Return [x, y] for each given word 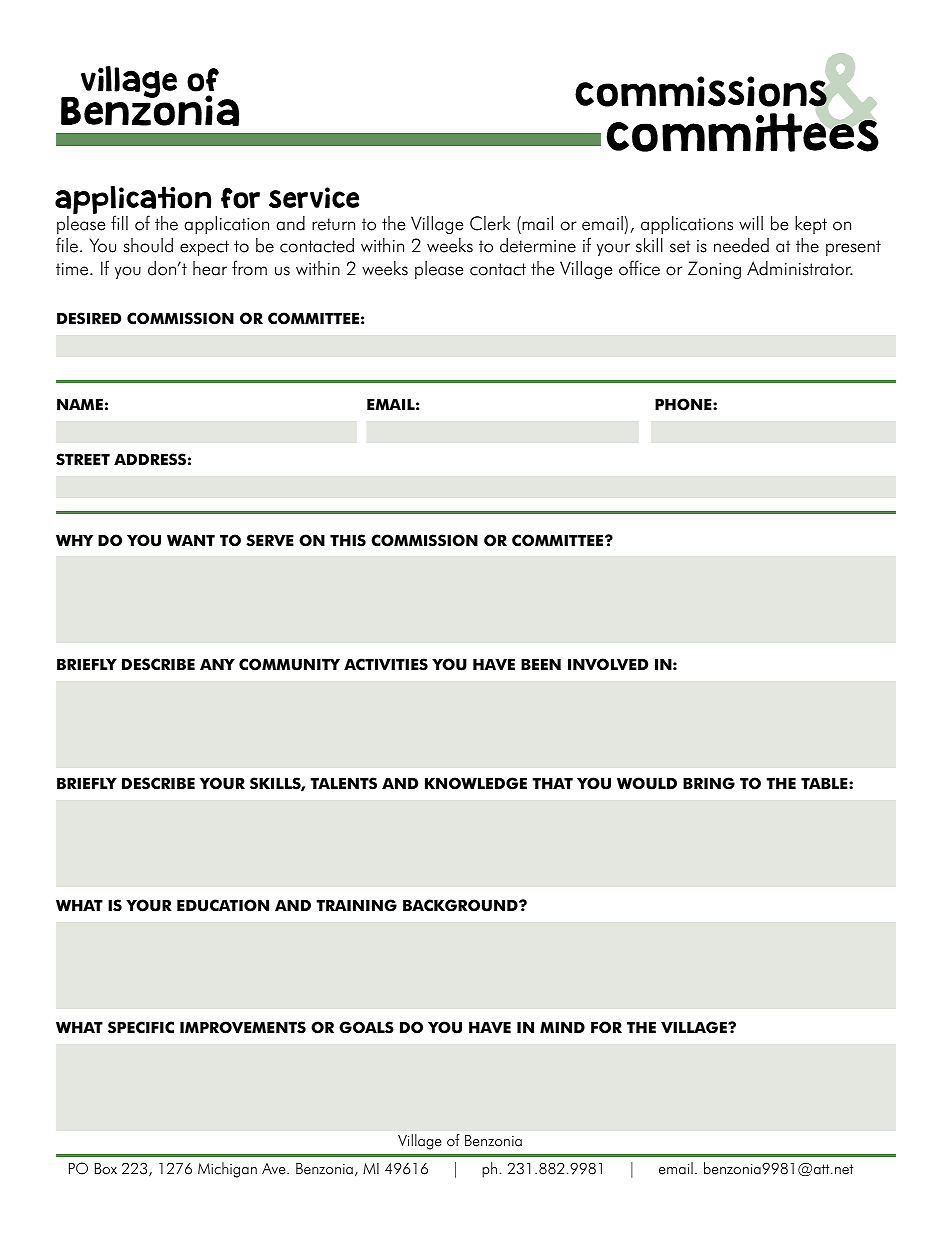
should [148, 245]
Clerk [490, 223]
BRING [709, 783]
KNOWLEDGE [476, 783]
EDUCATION [223, 905]
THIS [348, 540]
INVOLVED [608, 664]
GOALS [366, 1027]
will [751, 223]
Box [106, 1169]
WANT [191, 540]
